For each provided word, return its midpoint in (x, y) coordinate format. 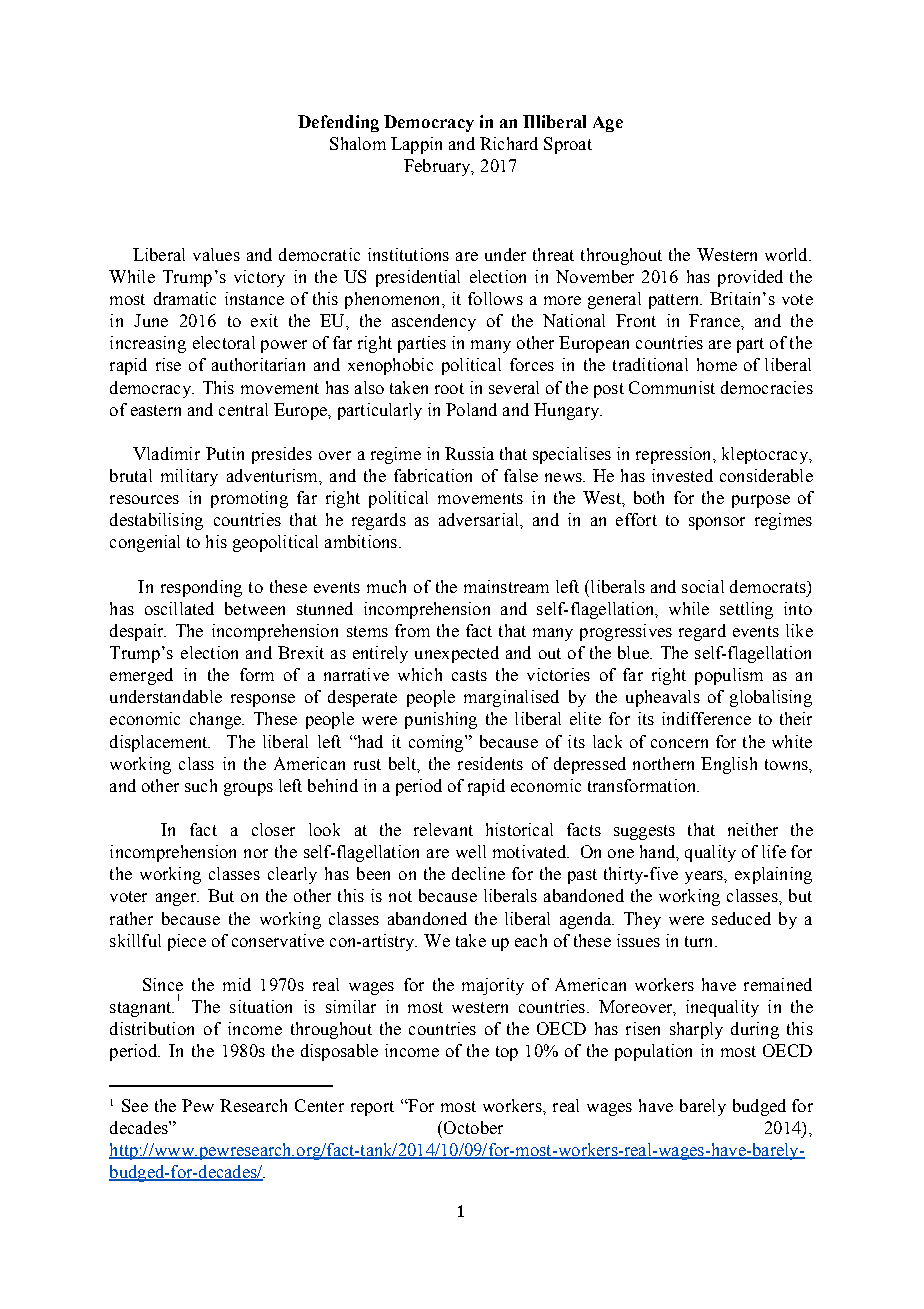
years (705, 877)
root (449, 388)
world (787, 254)
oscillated (179, 608)
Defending (338, 123)
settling (746, 610)
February (438, 167)
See (135, 1105)
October (473, 1127)
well (471, 851)
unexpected (457, 654)
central (243, 409)
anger (177, 899)
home (717, 364)
